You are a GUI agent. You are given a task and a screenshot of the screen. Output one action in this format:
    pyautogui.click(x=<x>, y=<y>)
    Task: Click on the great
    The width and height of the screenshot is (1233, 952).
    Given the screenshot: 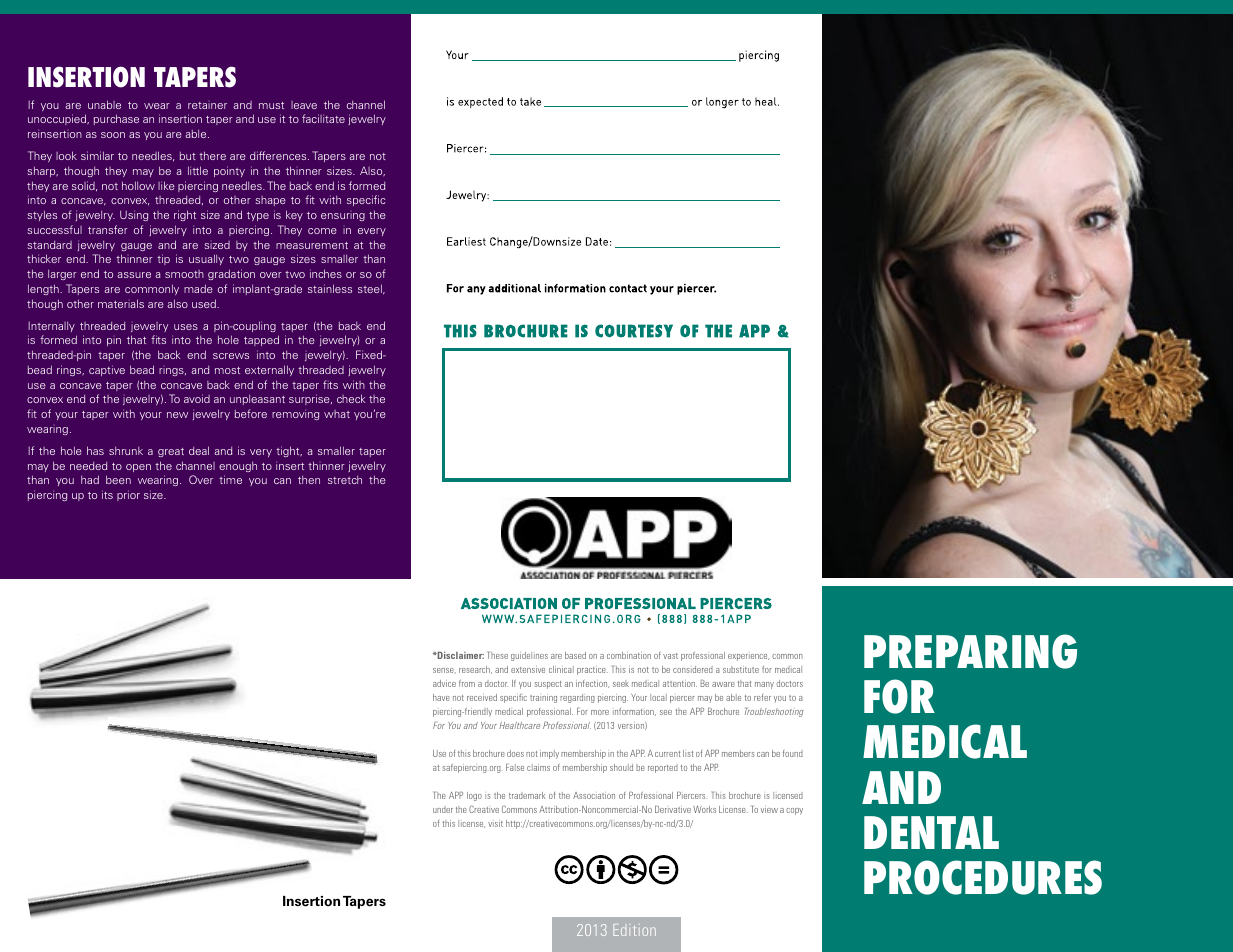 What is the action you would take?
    pyautogui.click(x=171, y=452)
